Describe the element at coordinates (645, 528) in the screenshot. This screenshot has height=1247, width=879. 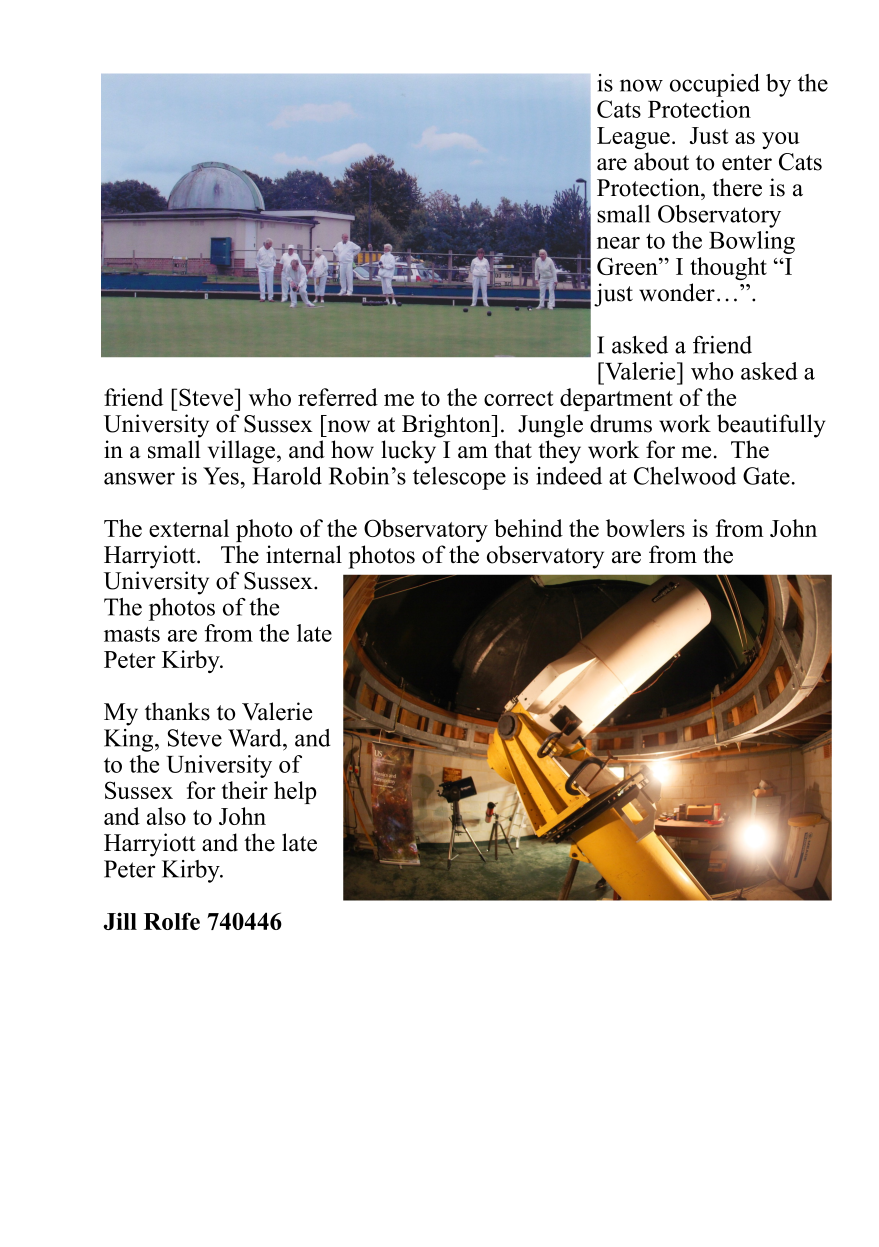
I see `bowlers` at that location.
